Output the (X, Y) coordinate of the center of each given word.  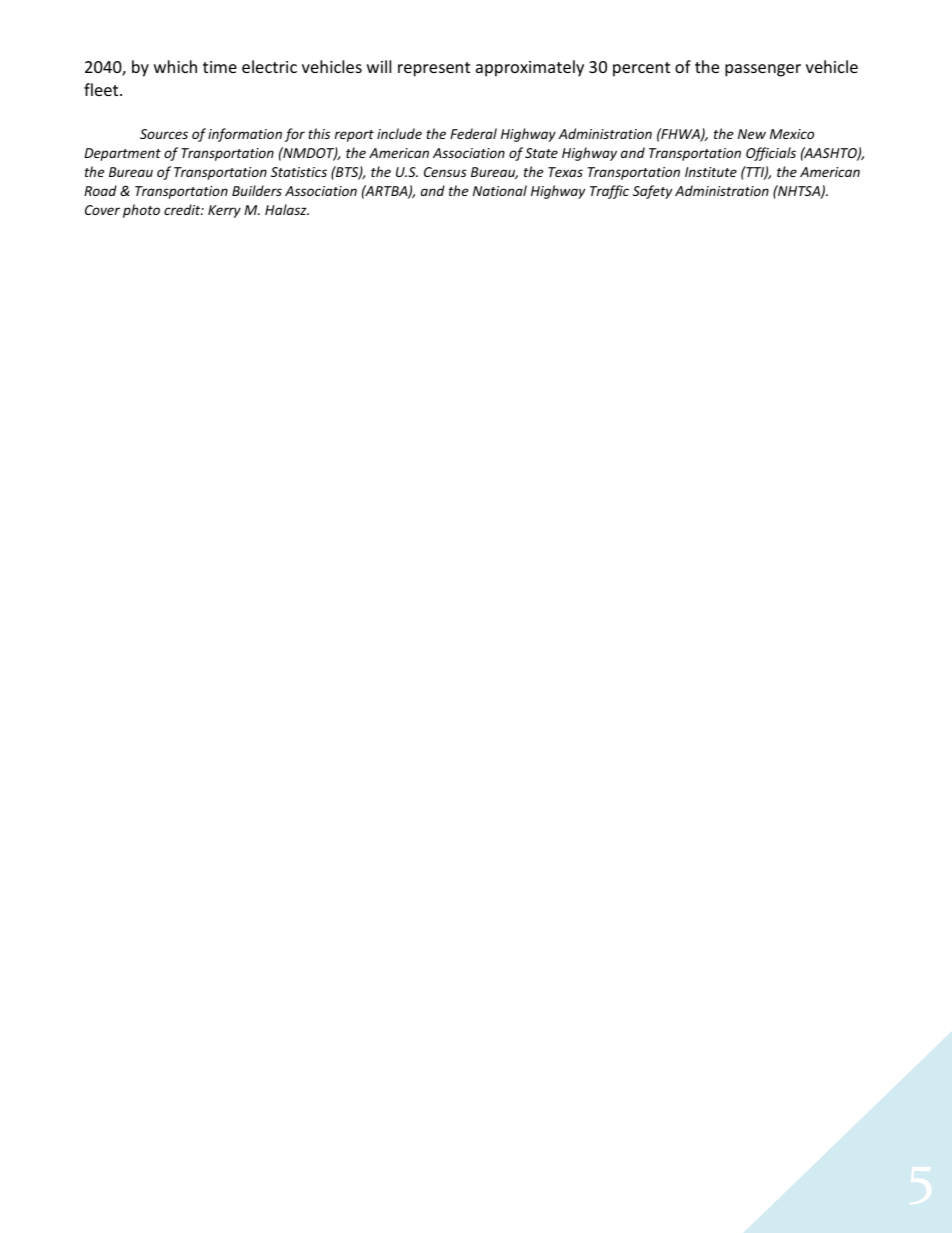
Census (445, 172)
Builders (257, 190)
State (541, 153)
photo (141, 211)
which (175, 66)
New (752, 134)
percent (641, 69)
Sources (164, 134)
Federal (473, 133)
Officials (771, 154)
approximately (530, 68)
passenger (763, 70)
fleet (102, 89)
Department (122, 154)
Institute (711, 172)
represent (434, 69)
